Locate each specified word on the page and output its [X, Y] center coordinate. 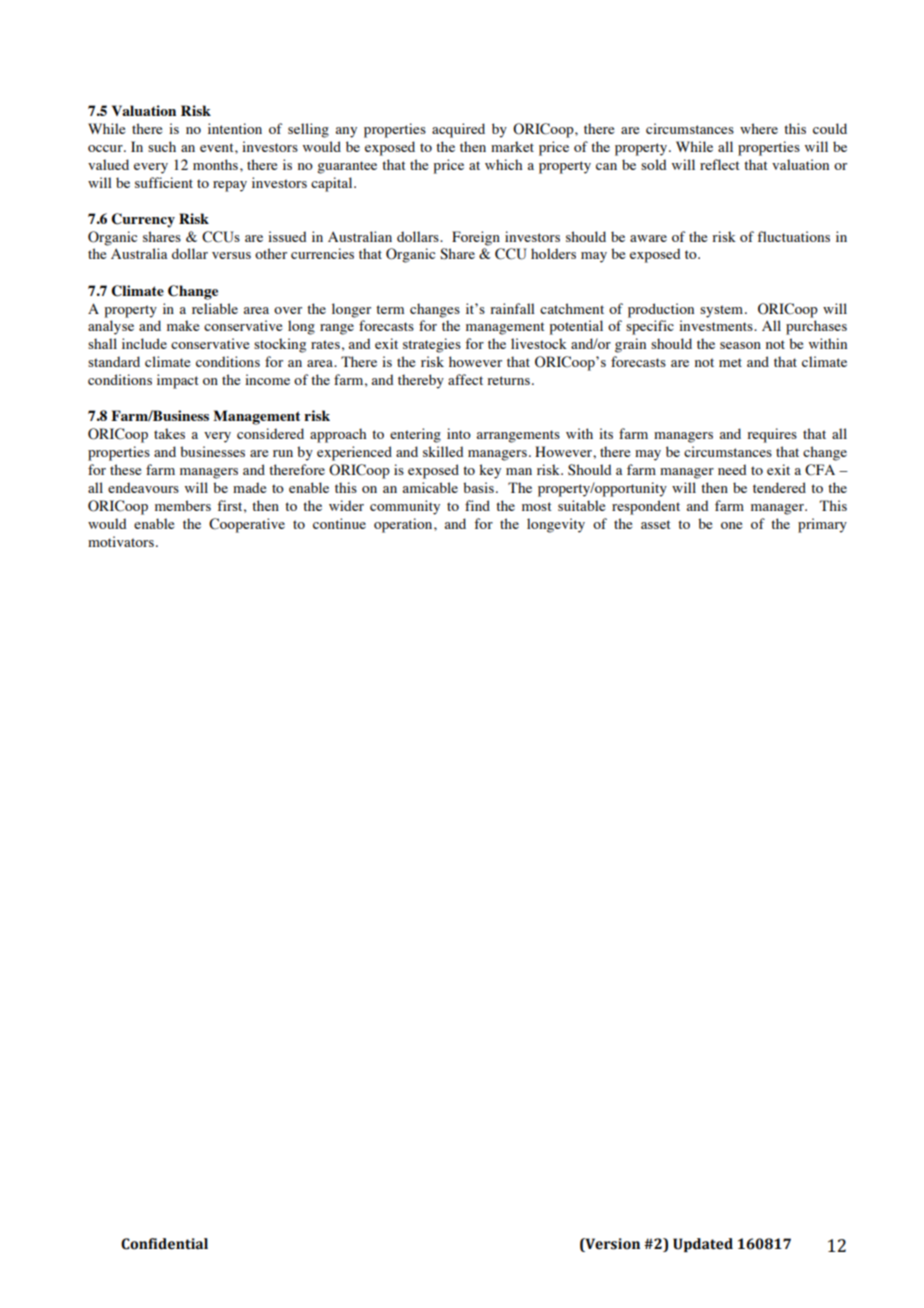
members [183, 505]
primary [822, 525]
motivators [121, 541]
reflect [720, 164]
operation [404, 525]
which [503, 164]
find [477, 505]
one [731, 525]
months [215, 164]
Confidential [164, 1244]
